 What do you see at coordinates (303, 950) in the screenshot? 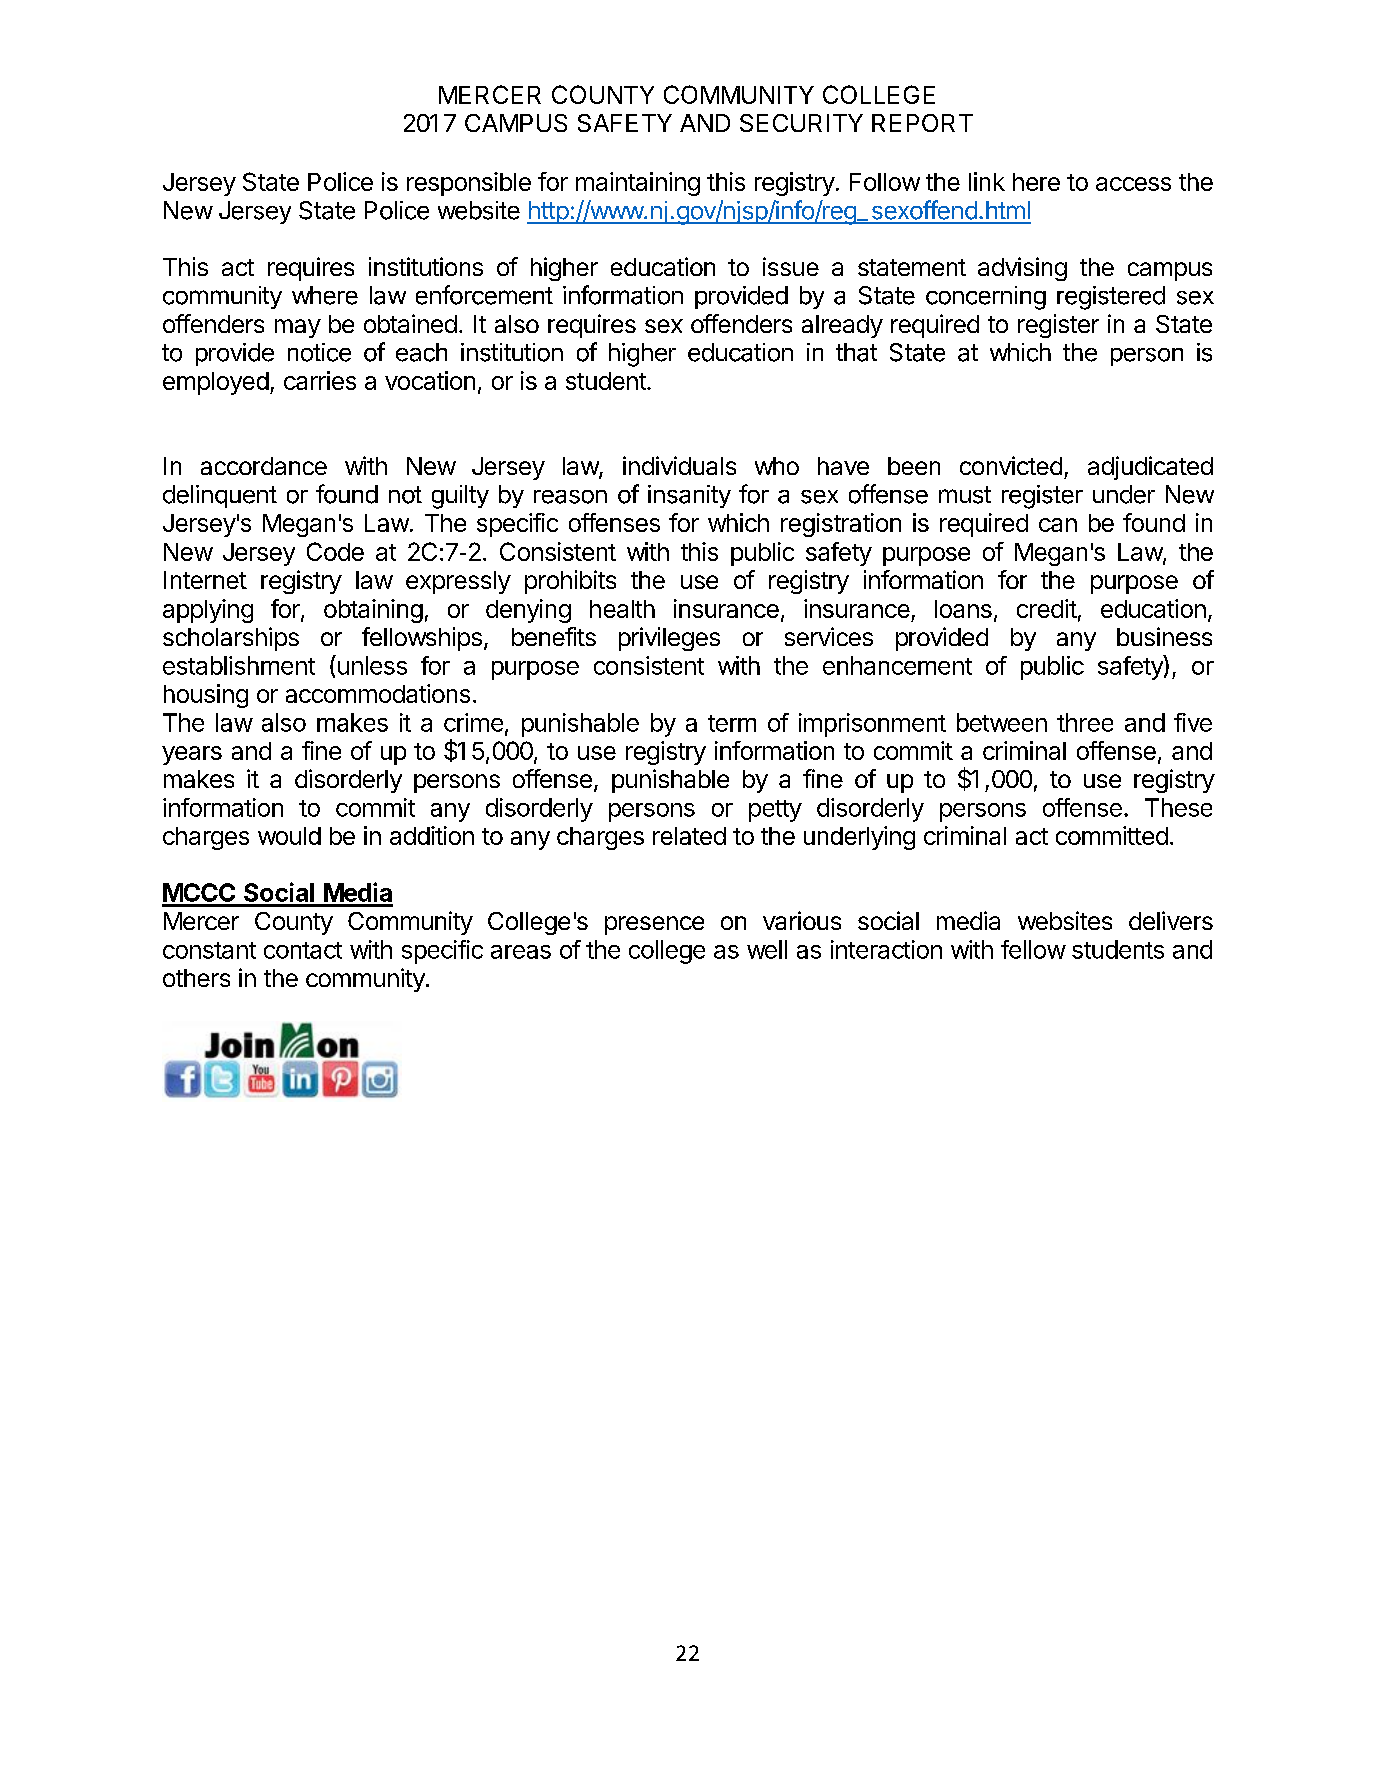
I see `contact` at bounding box center [303, 950].
